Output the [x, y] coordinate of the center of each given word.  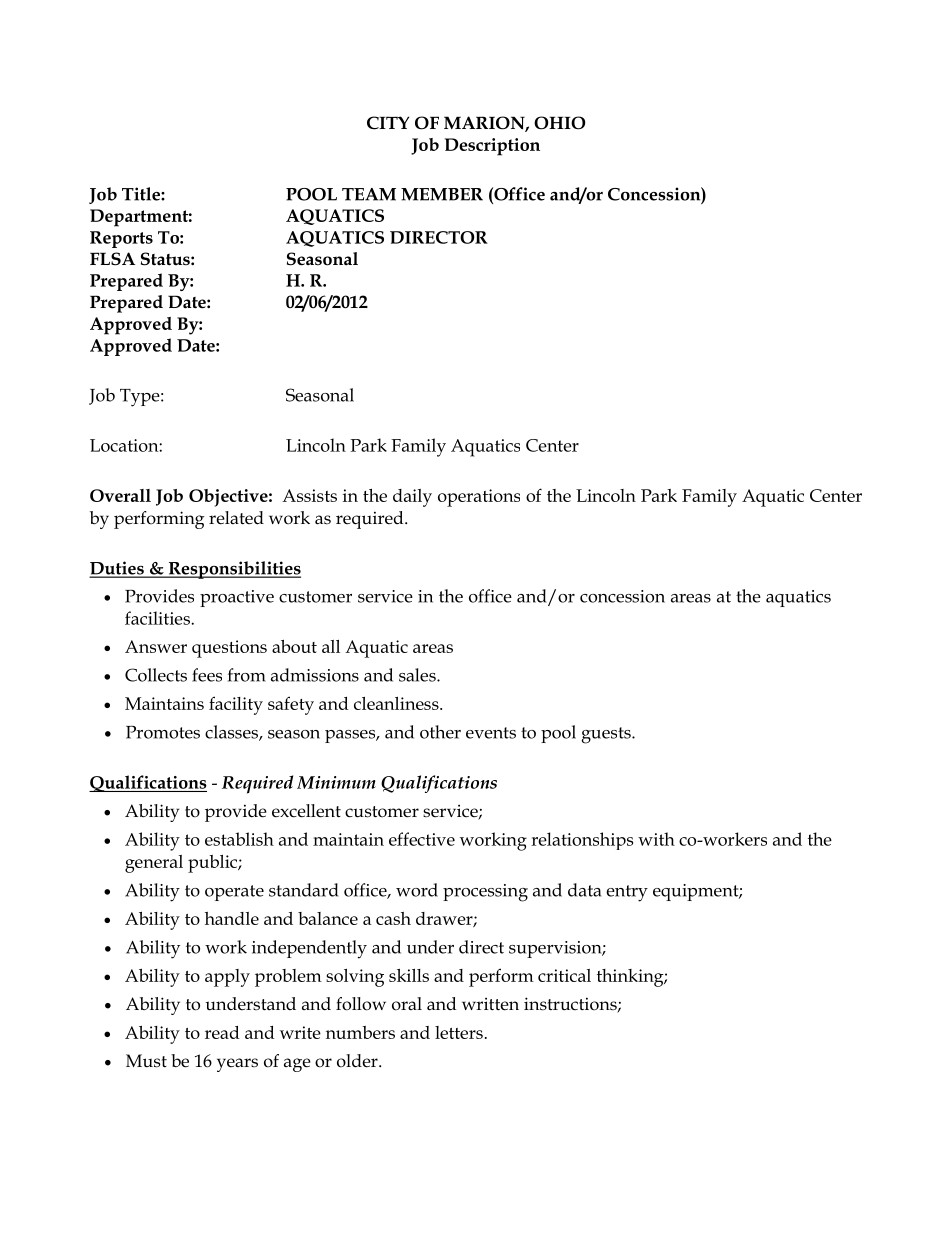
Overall [120, 495]
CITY [388, 123]
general [154, 864]
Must [146, 1061]
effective [422, 839]
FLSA [112, 259]
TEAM [369, 194]
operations [479, 498]
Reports [121, 239]
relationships [582, 841]
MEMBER [442, 194]
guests [607, 735]
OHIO [560, 123]
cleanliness [397, 703]
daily [412, 498]
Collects [156, 675]
